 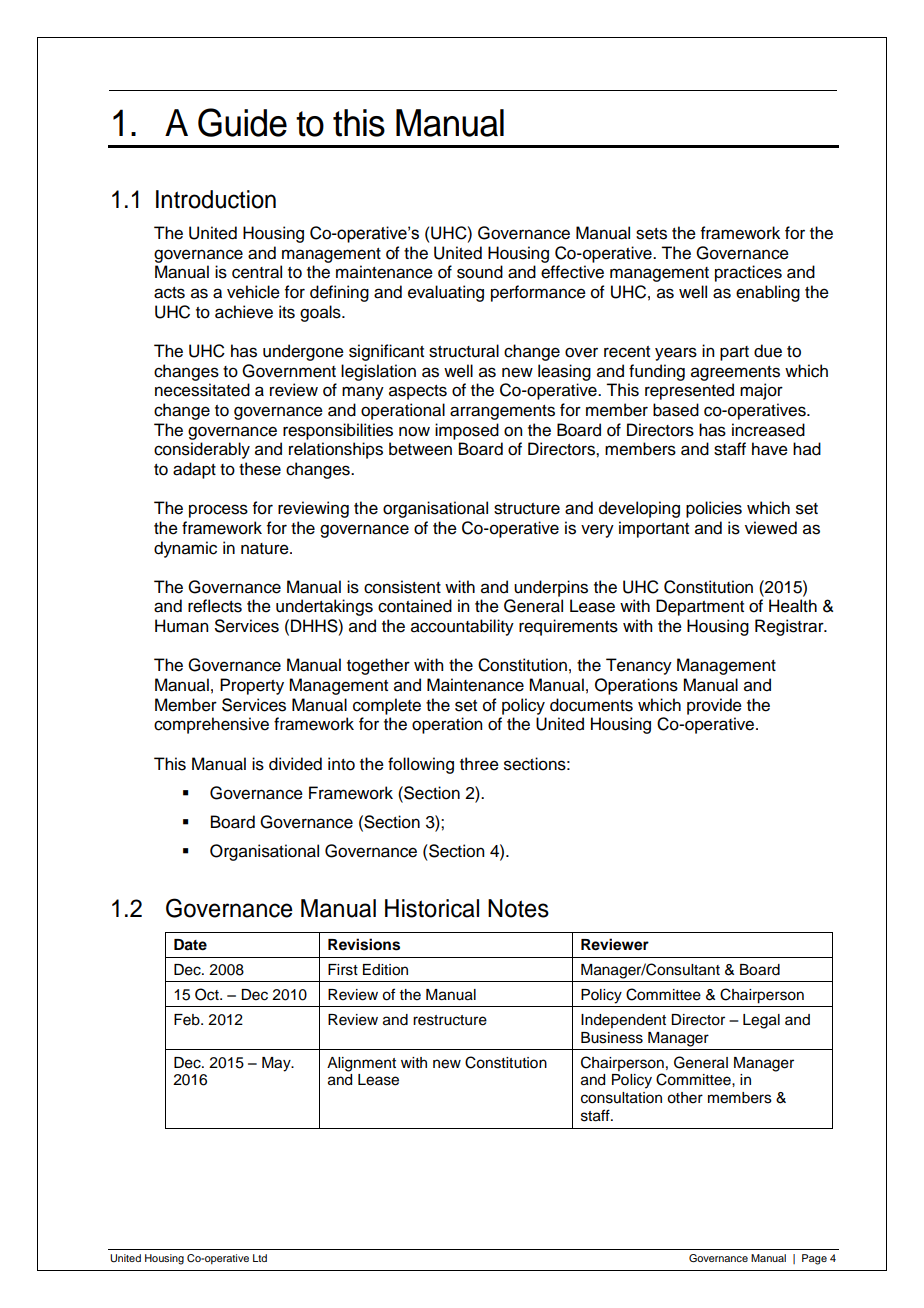 What do you see at coordinates (260, 1258) in the image?
I see `Ltd` at bounding box center [260, 1258].
